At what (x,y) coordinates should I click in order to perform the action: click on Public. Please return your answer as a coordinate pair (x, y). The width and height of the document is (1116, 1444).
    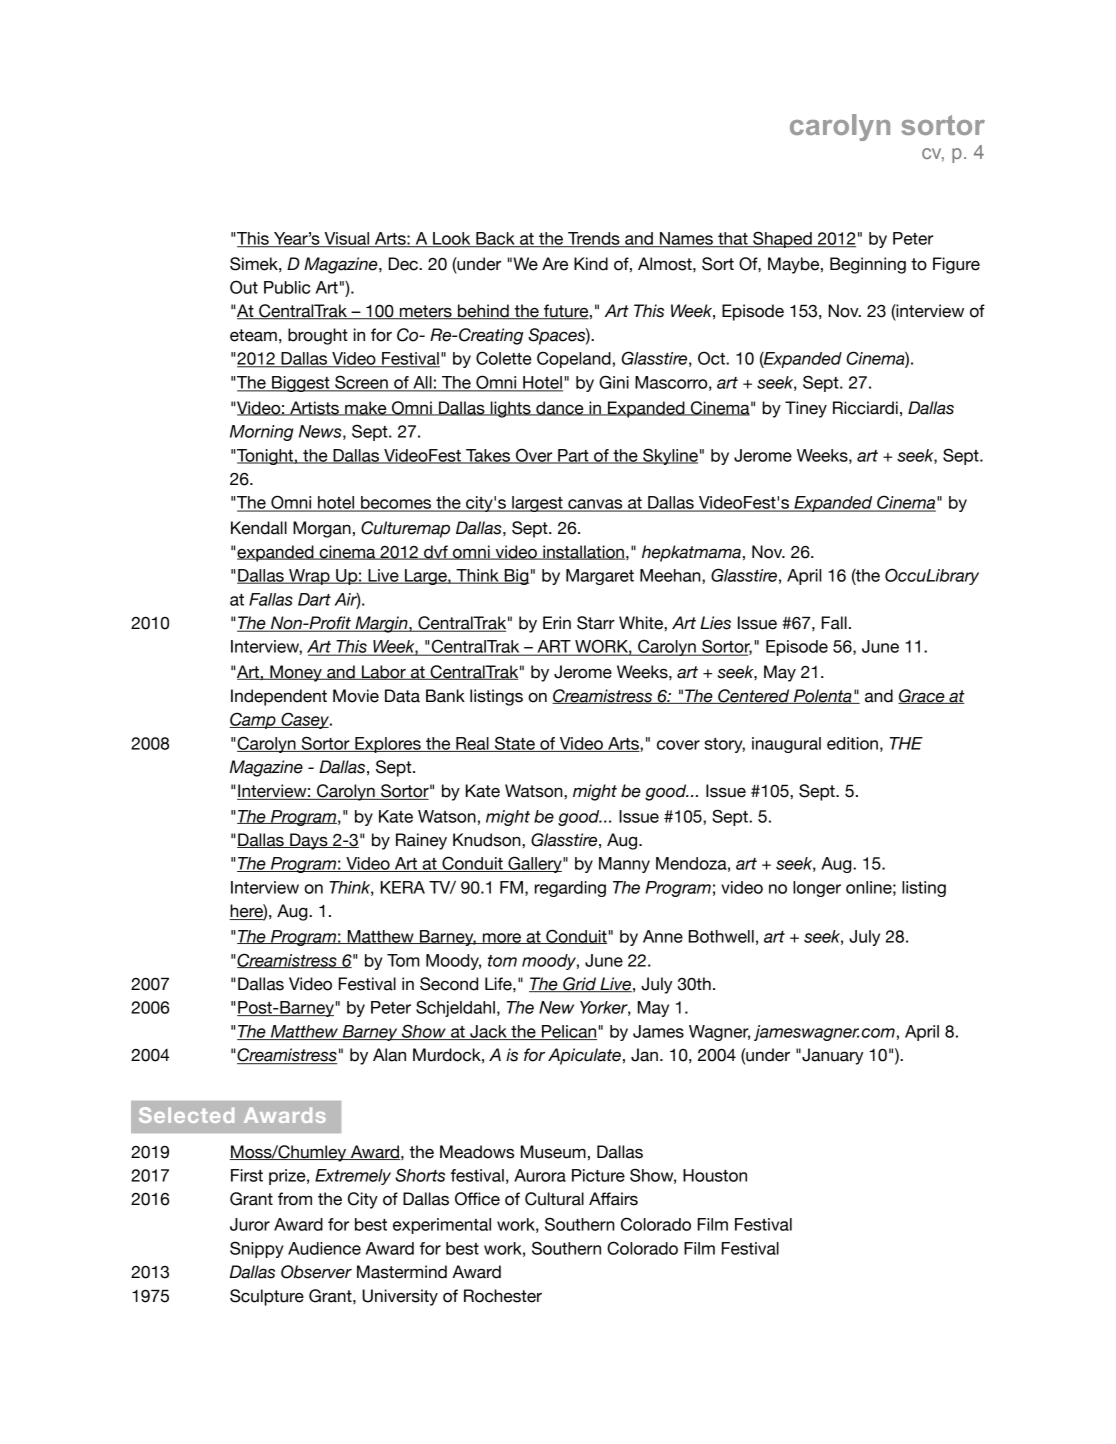
    Looking at the image, I should click on (287, 287).
